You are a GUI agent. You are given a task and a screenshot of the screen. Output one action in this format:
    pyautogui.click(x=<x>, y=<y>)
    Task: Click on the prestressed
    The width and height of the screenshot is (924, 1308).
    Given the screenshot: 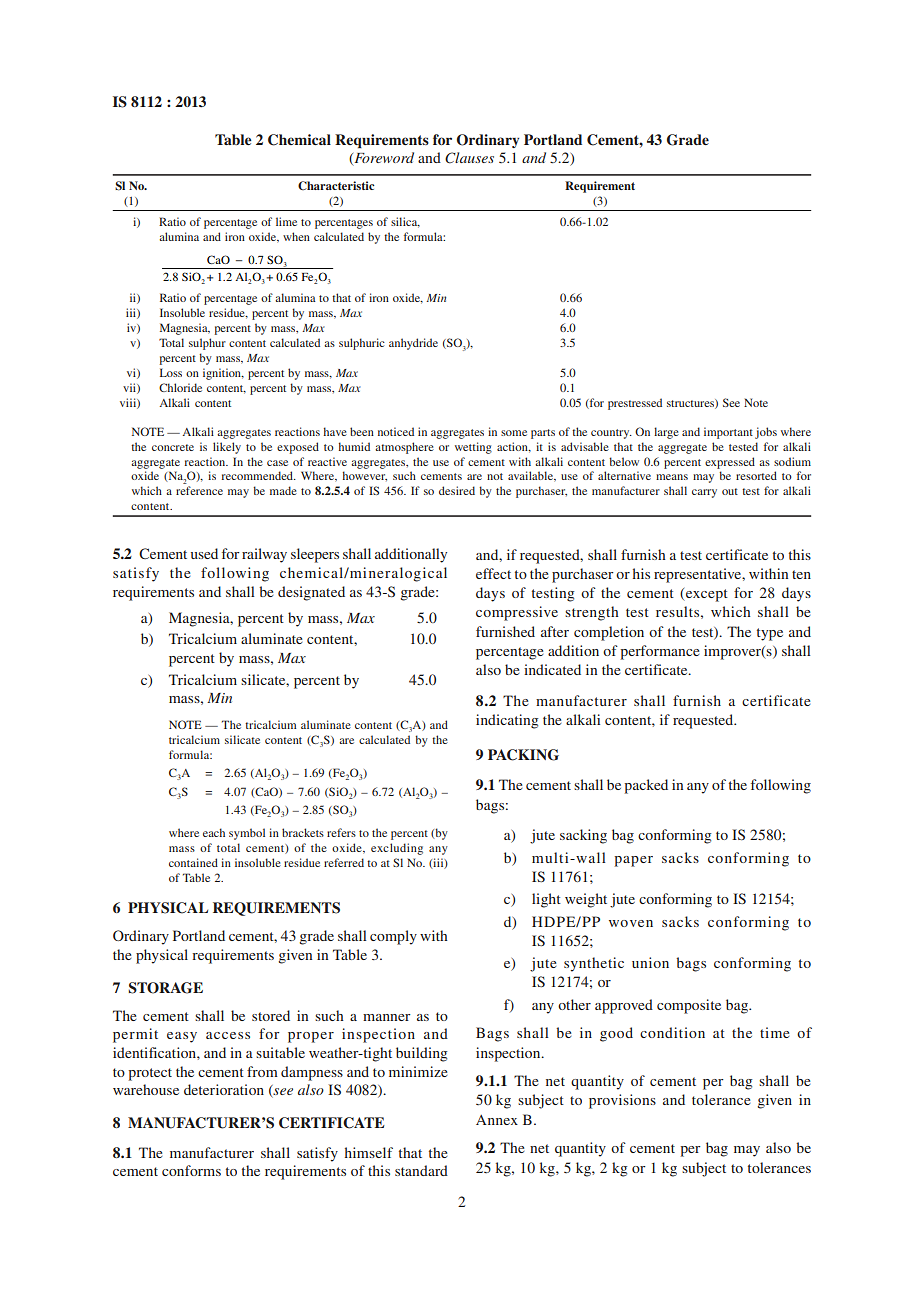 What is the action you would take?
    pyautogui.click(x=635, y=404)
